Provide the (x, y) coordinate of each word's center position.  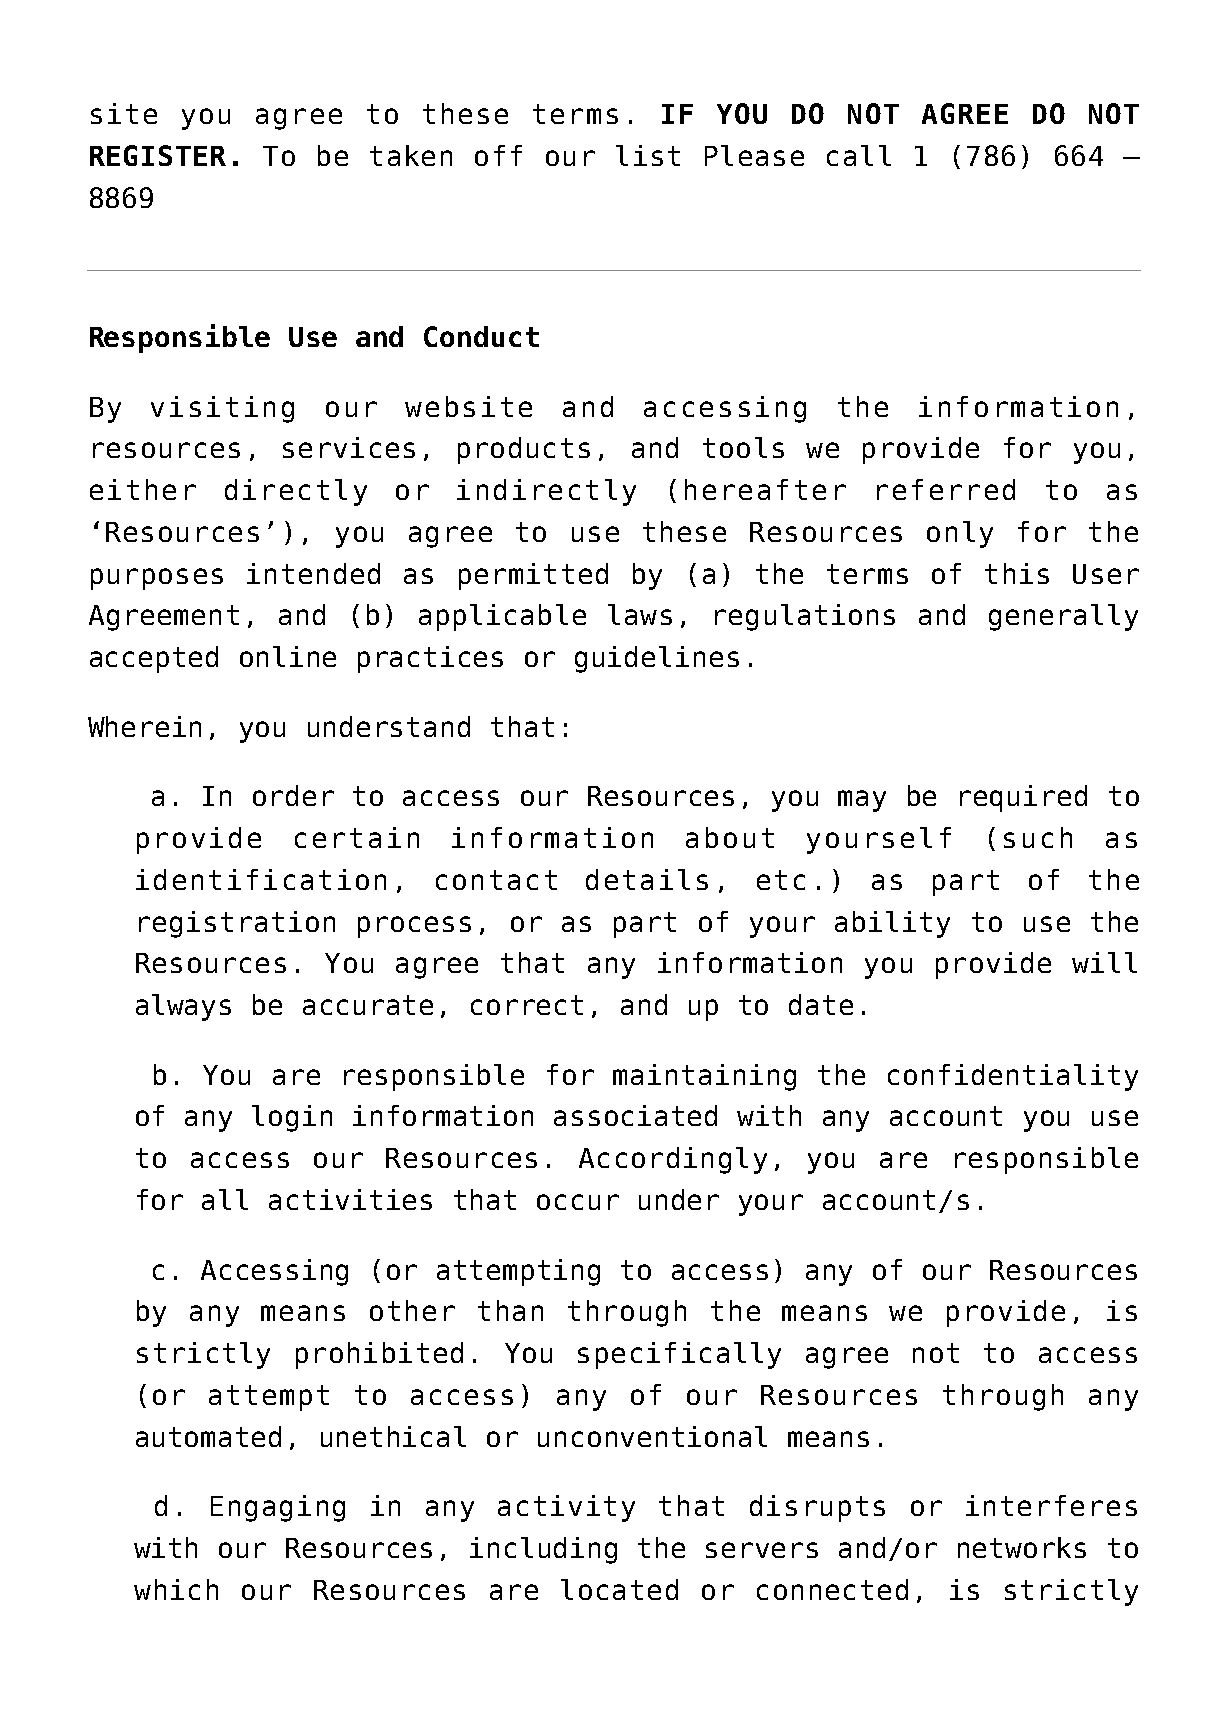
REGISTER (158, 155)
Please (754, 155)
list (648, 155)
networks (1022, 1547)
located (619, 1589)
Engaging (278, 1508)
